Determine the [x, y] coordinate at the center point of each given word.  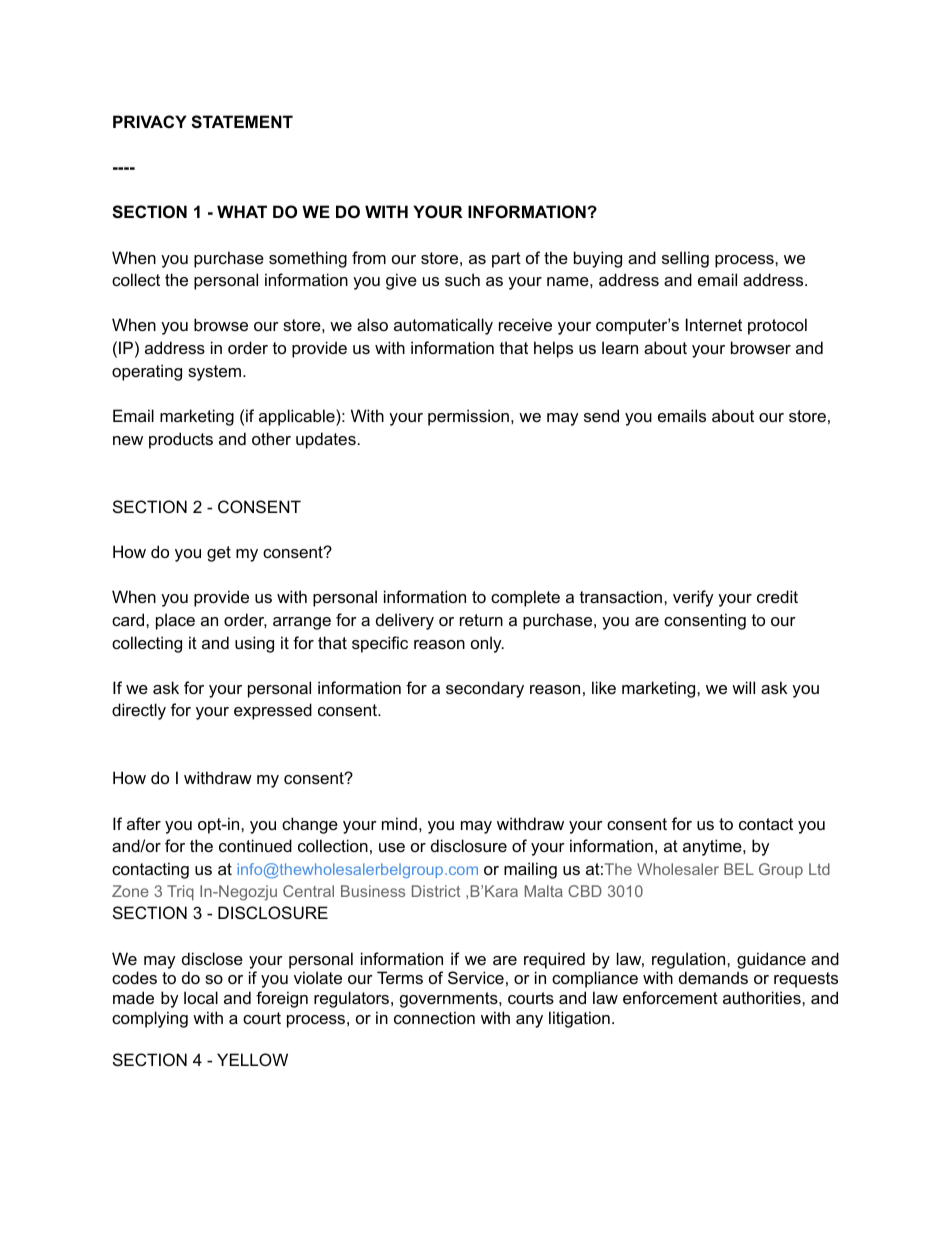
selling [685, 259]
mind [399, 823]
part [506, 260]
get [219, 554]
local [201, 997]
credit [777, 596]
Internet [714, 324]
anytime [713, 847]
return [481, 620]
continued [255, 845]
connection [434, 1017]
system [216, 373]
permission [468, 417]
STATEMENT [242, 122]
